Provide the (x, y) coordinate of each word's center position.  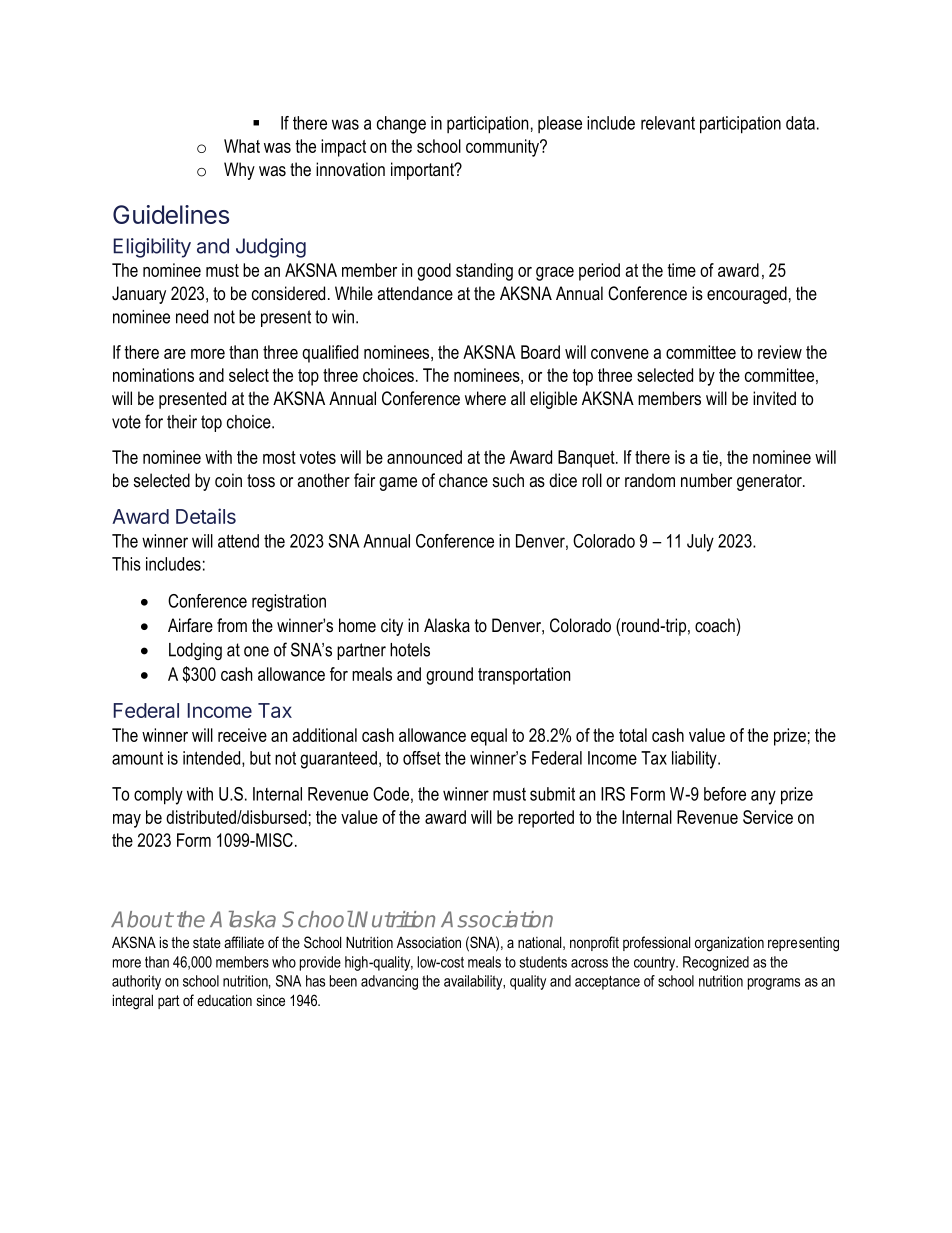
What (242, 146)
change (401, 125)
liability (695, 760)
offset (422, 758)
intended (213, 759)
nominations (153, 375)
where (485, 398)
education (224, 1000)
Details (206, 516)
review (780, 352)
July (700, 543)
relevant (668, 123)
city (392, 627)
